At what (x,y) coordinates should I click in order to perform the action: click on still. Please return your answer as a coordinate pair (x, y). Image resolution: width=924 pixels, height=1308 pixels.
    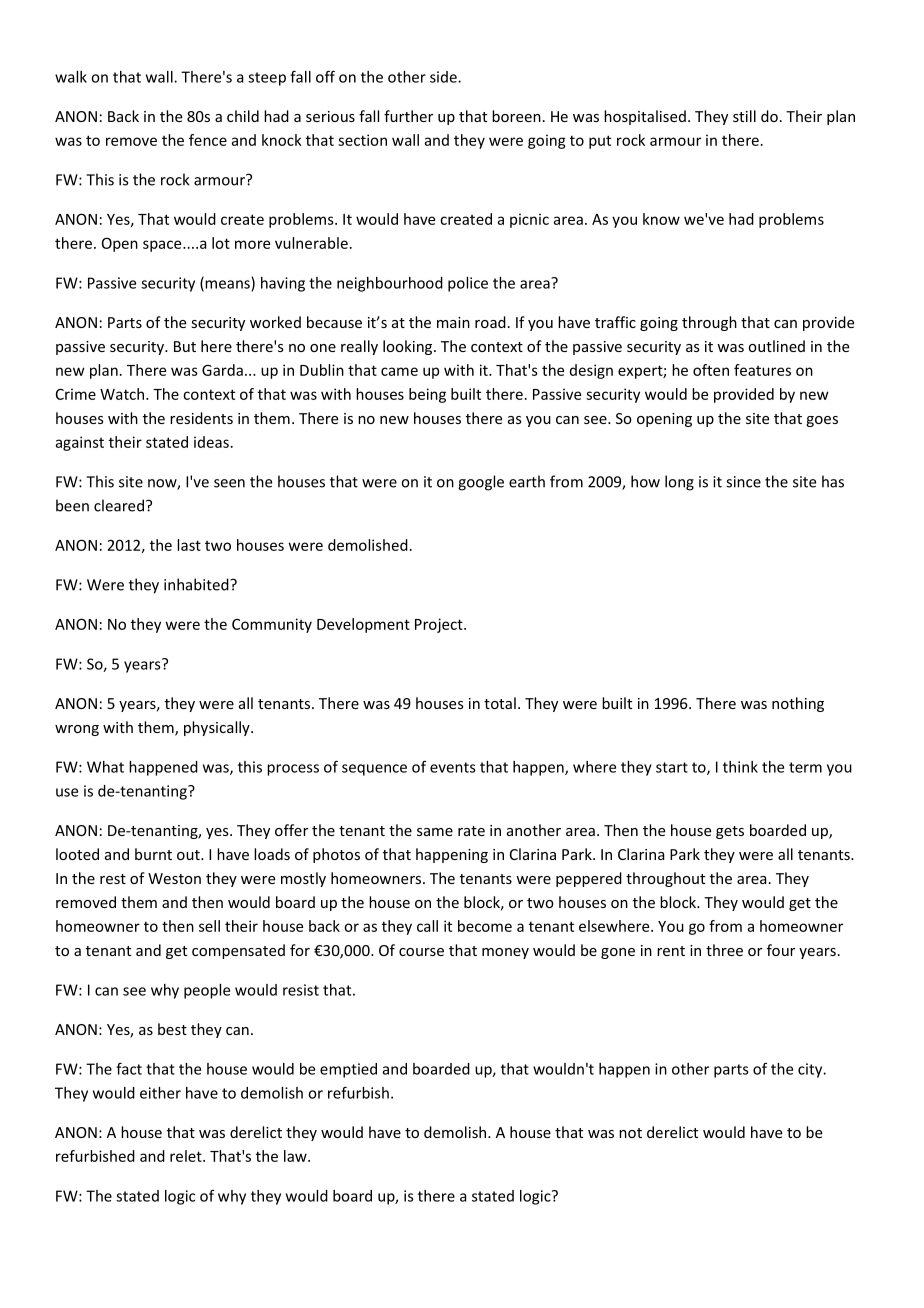
    Looking at the image, I should click on (744, 116).
